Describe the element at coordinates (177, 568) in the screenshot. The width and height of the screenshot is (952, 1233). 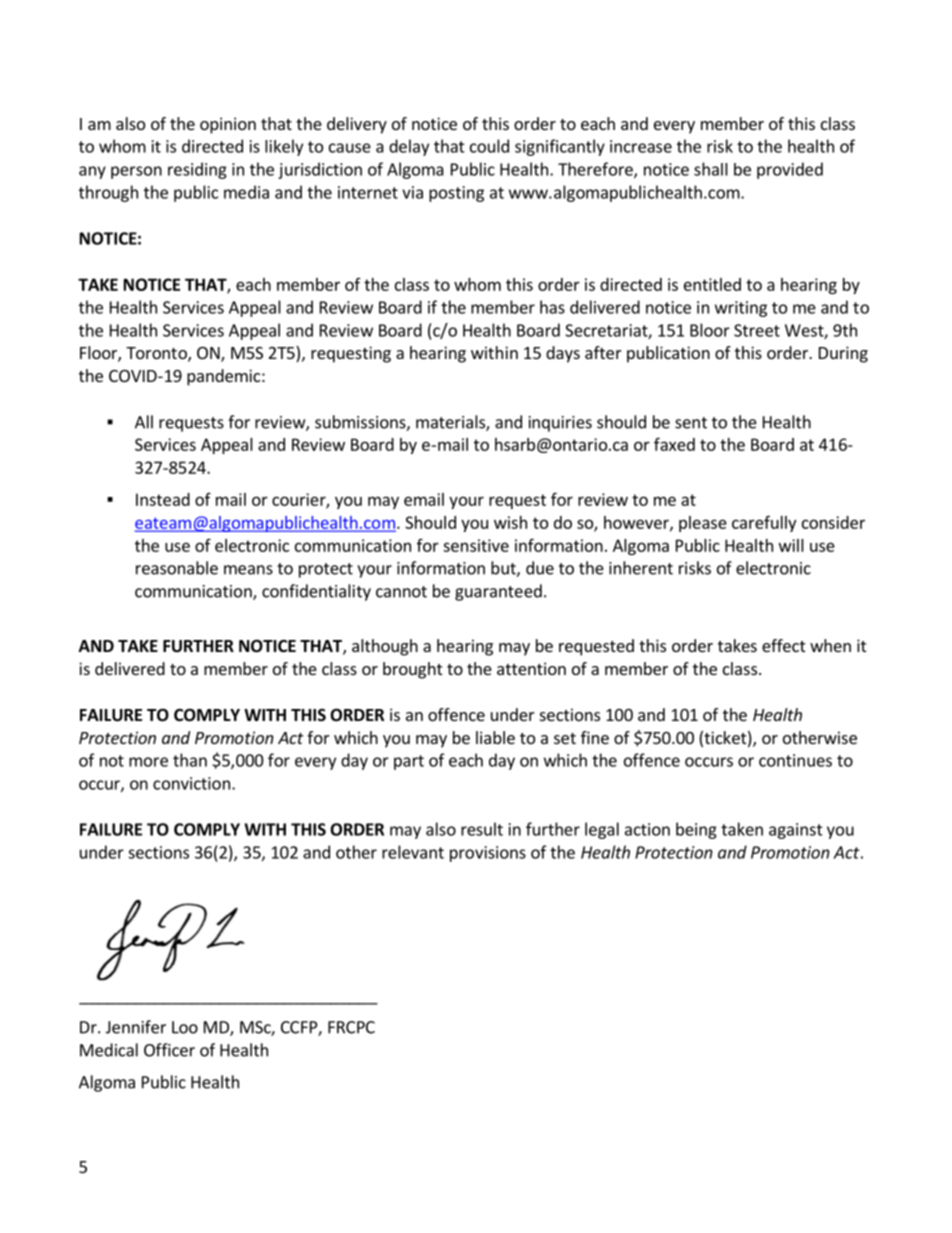
I see `reasonable` at that location.
